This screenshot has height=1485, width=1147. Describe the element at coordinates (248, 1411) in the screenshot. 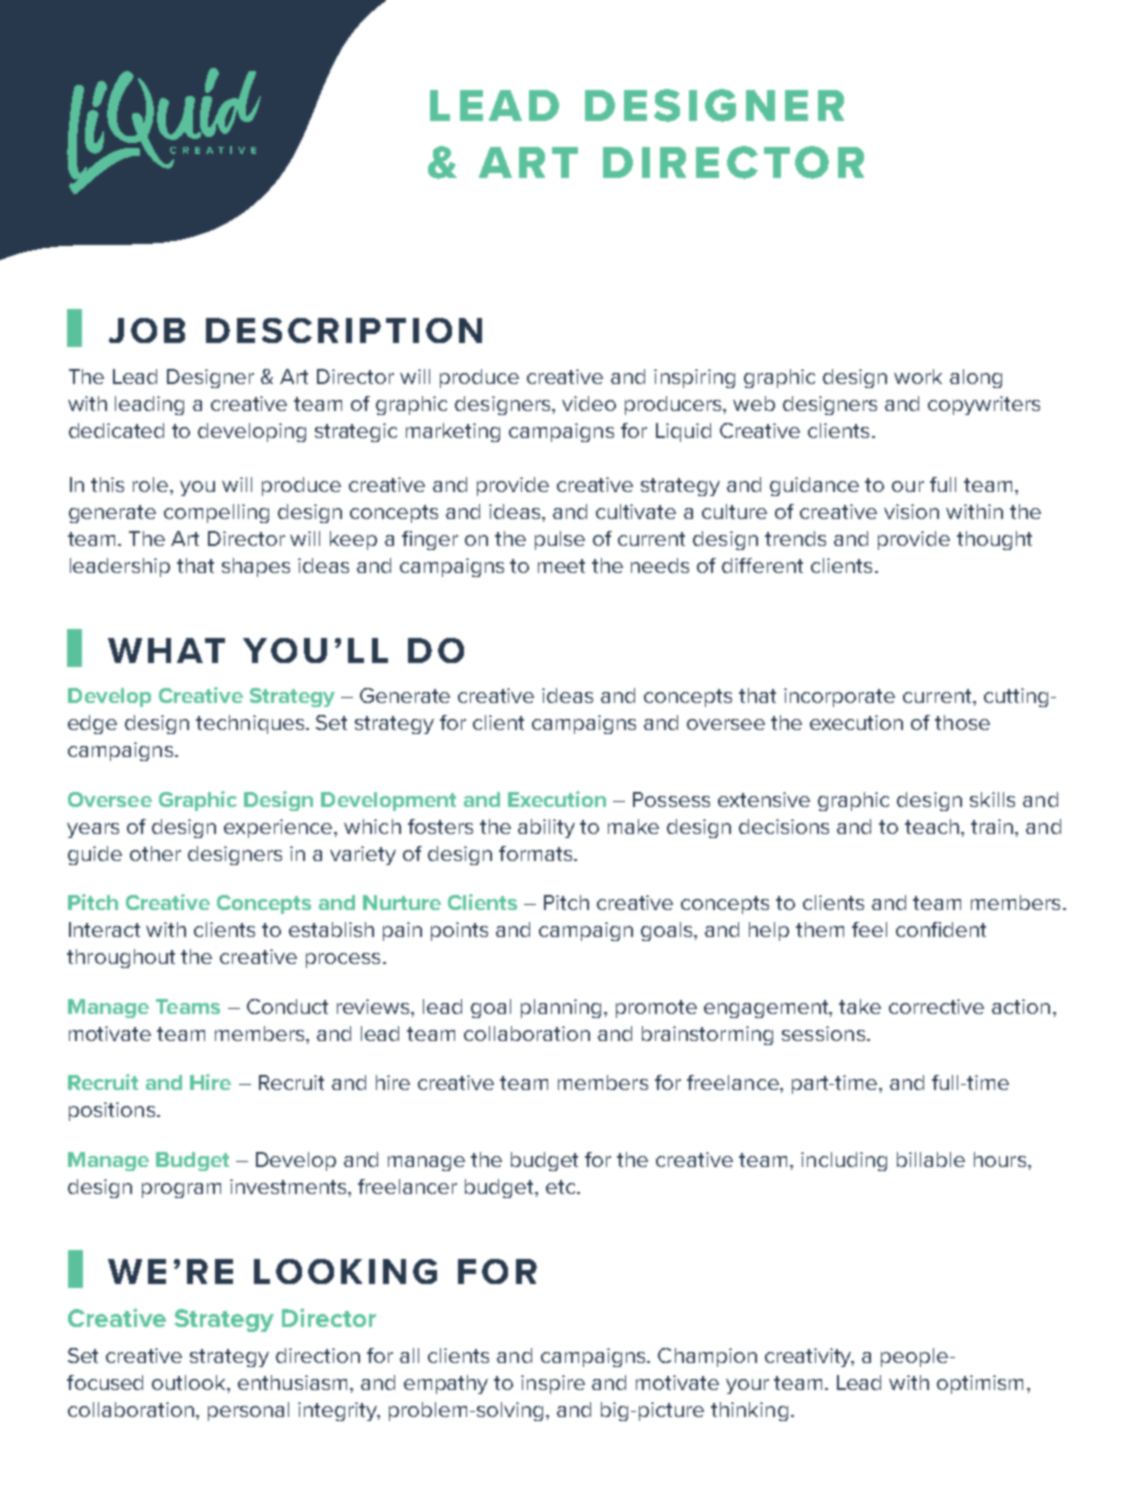

I see `personal` at that location.
